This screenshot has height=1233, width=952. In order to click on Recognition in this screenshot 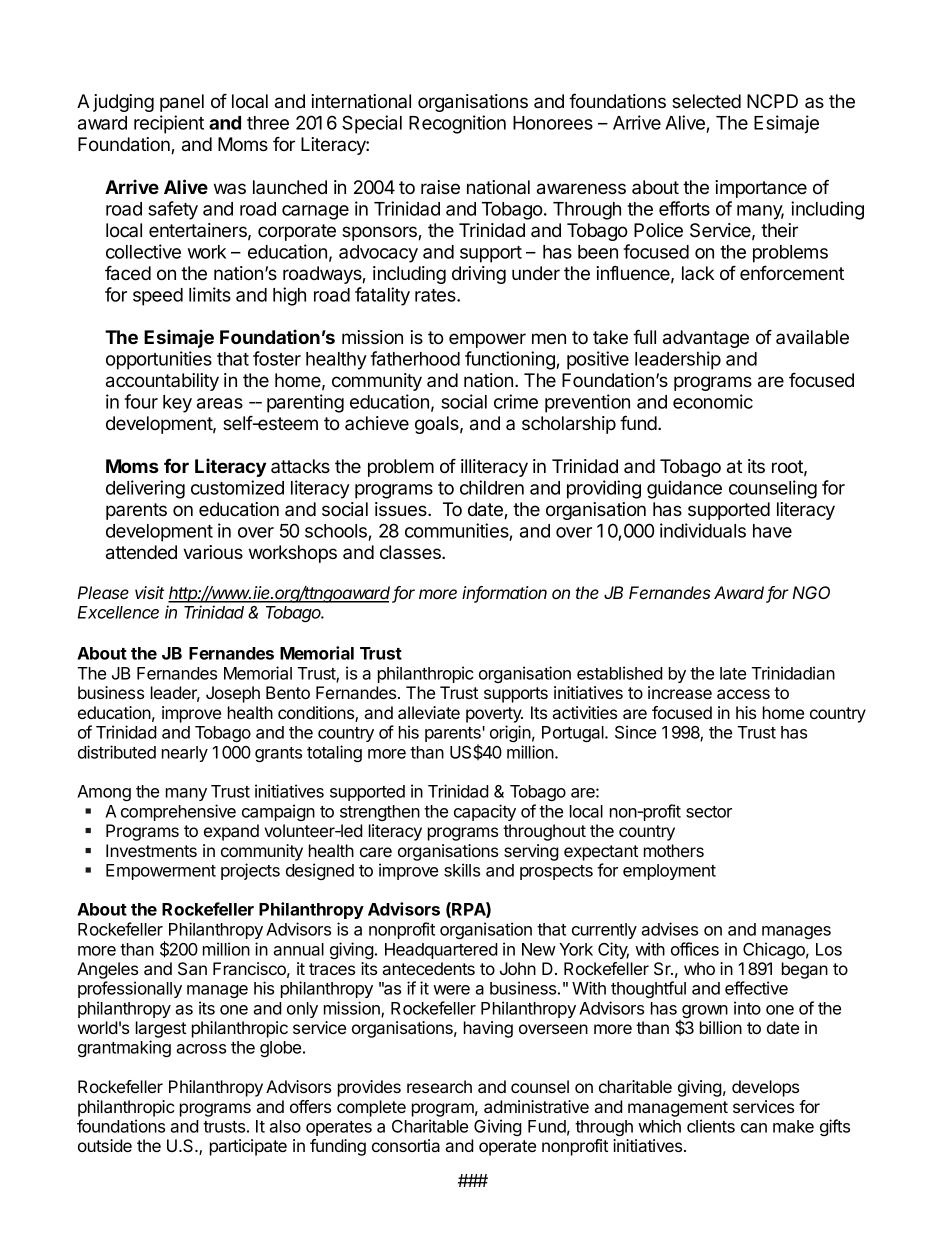, I will do `click(457, 124)`.
